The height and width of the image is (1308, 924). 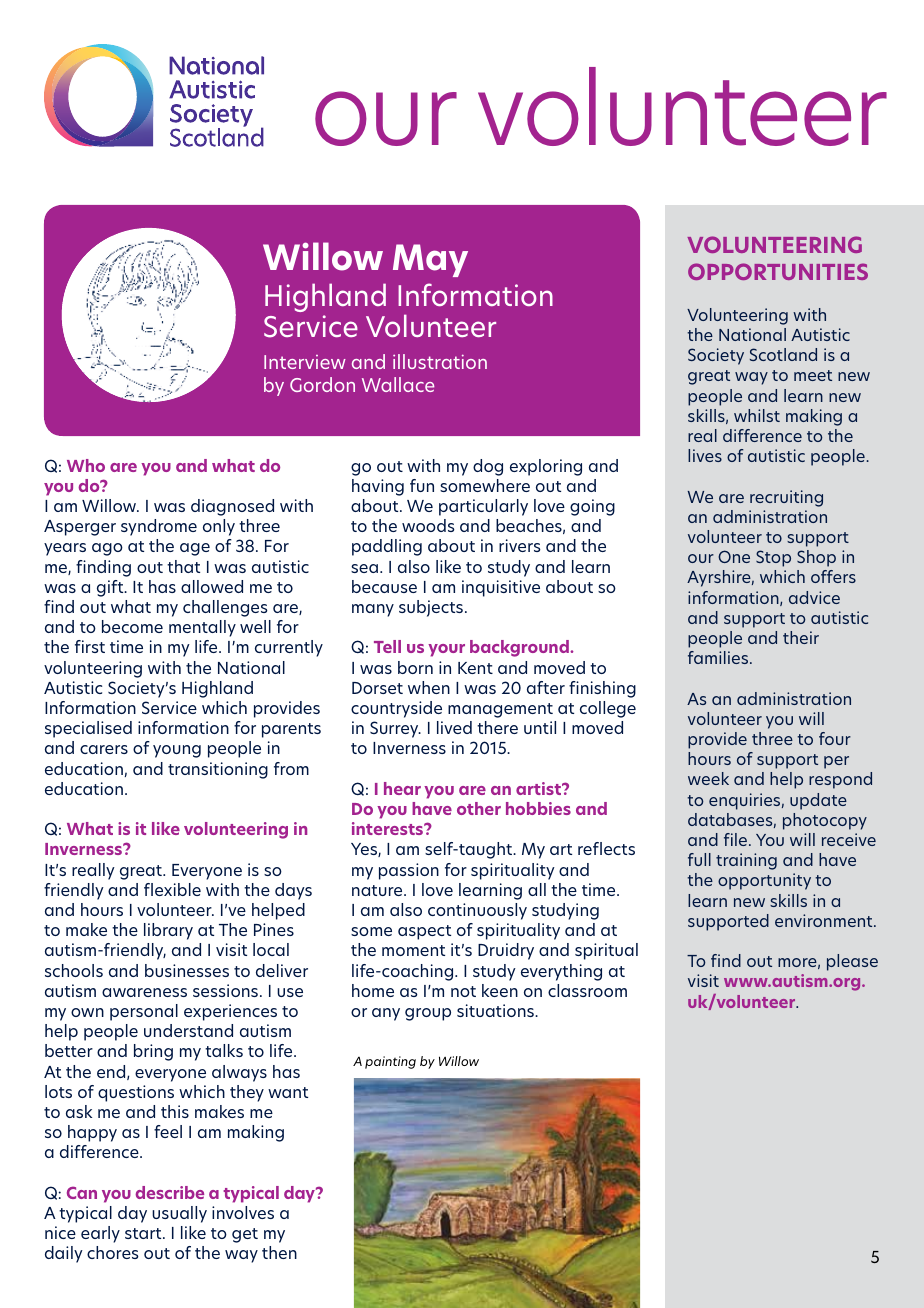 What do you see at coordinates (708, 778) in the image?
I see `week` at bounding box center [708, 778].
